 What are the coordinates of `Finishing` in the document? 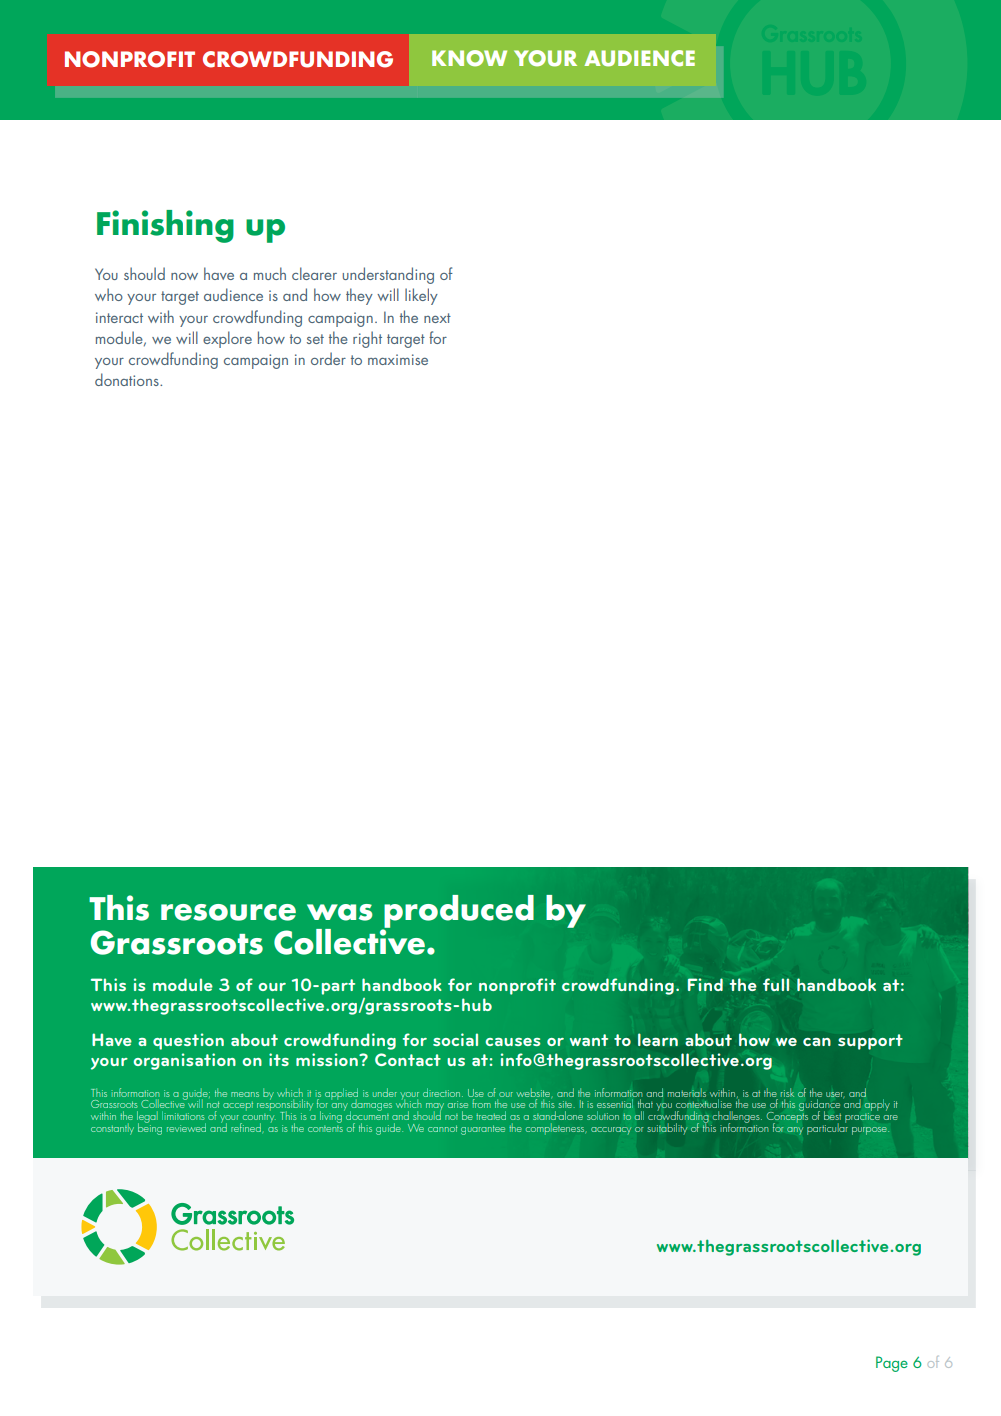 It's located at (165, 226).
